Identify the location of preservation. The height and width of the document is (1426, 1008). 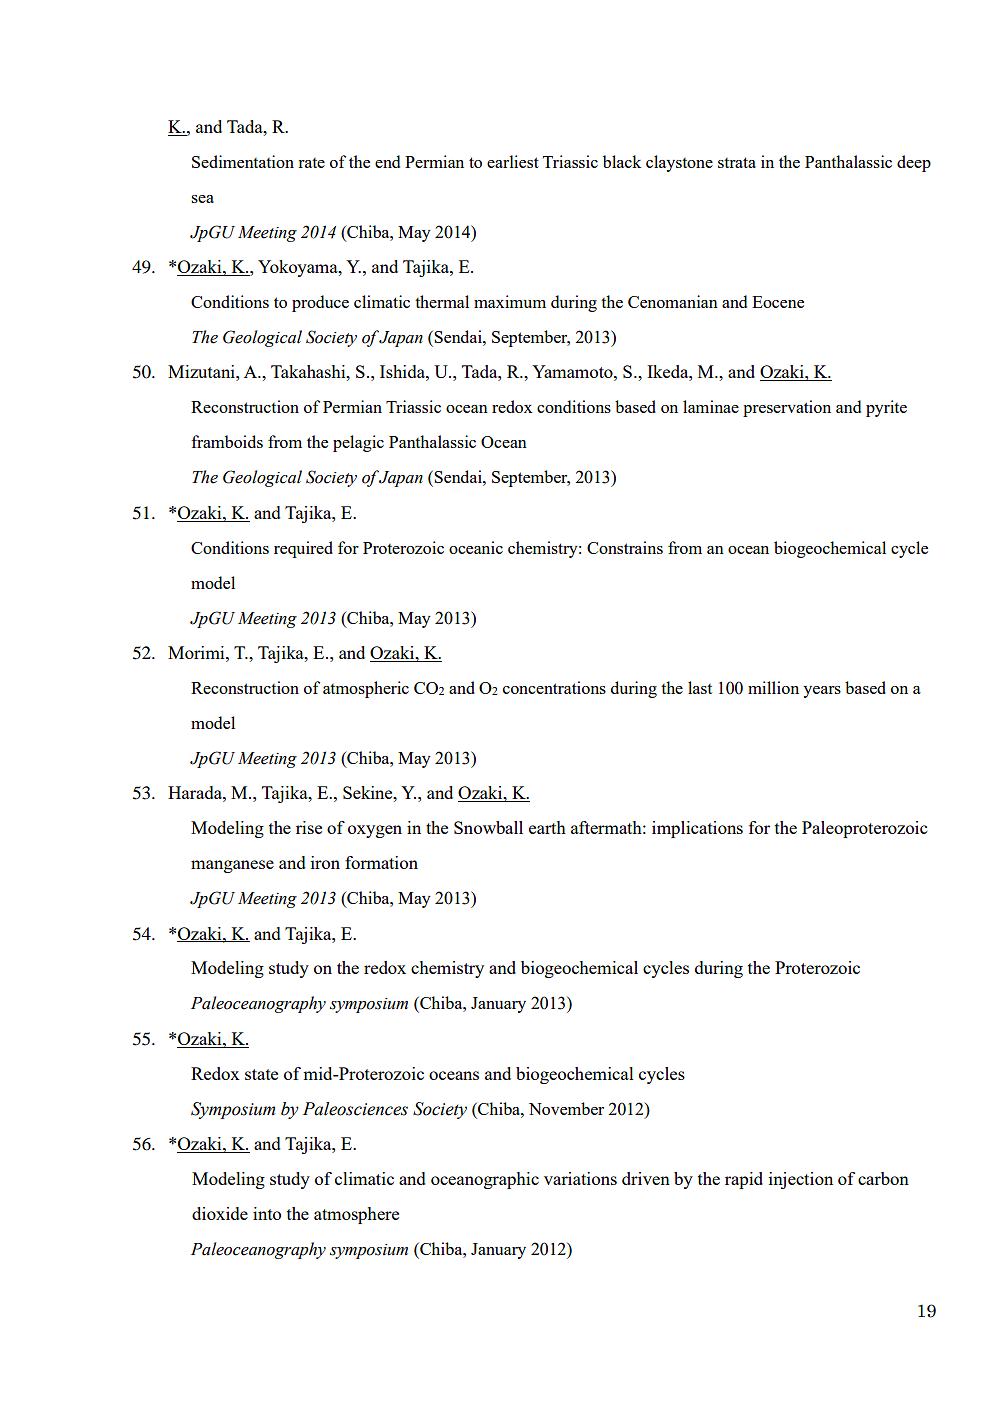
(787, 408).
